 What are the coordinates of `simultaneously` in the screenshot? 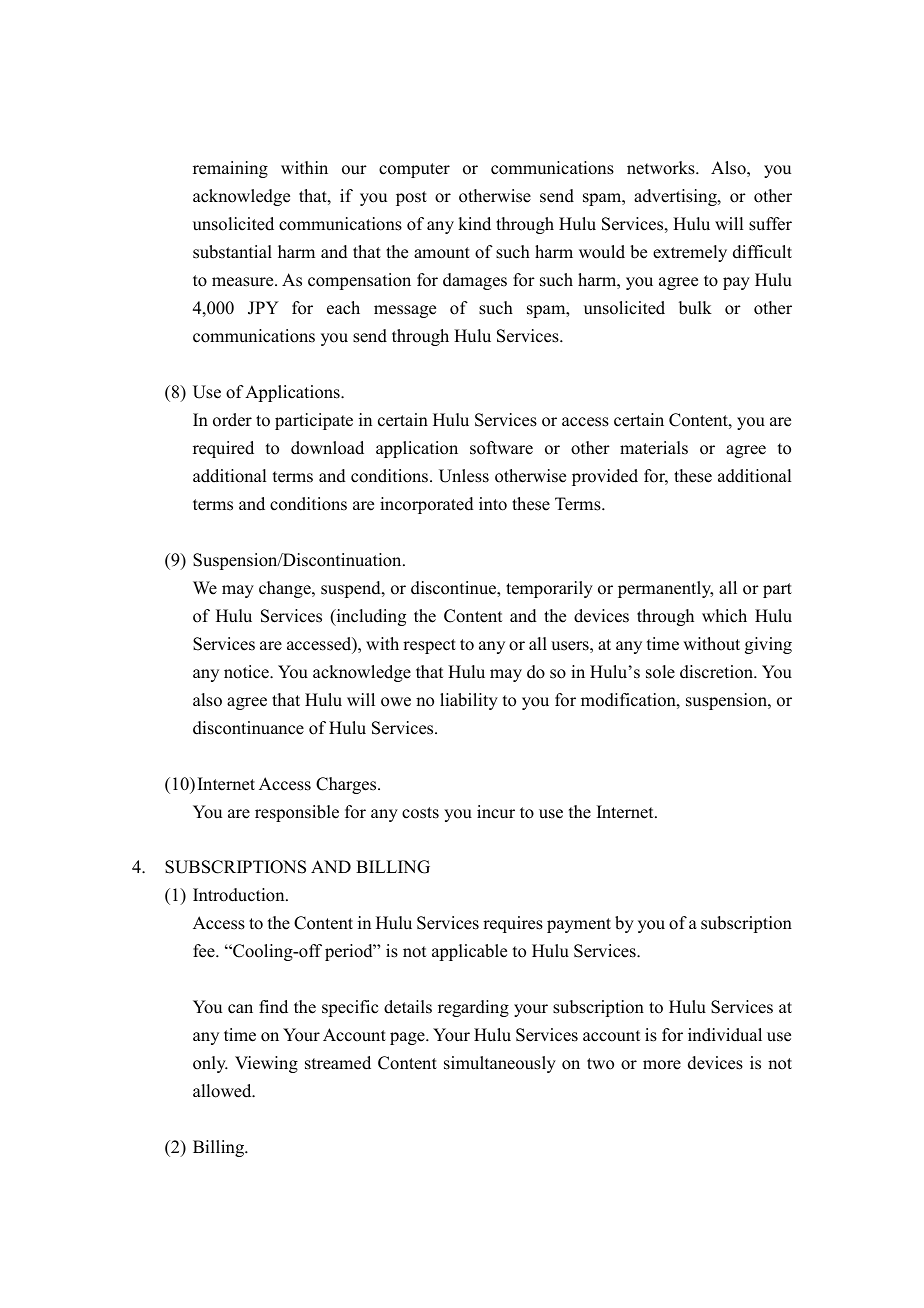 It's located at (500, 1064).
